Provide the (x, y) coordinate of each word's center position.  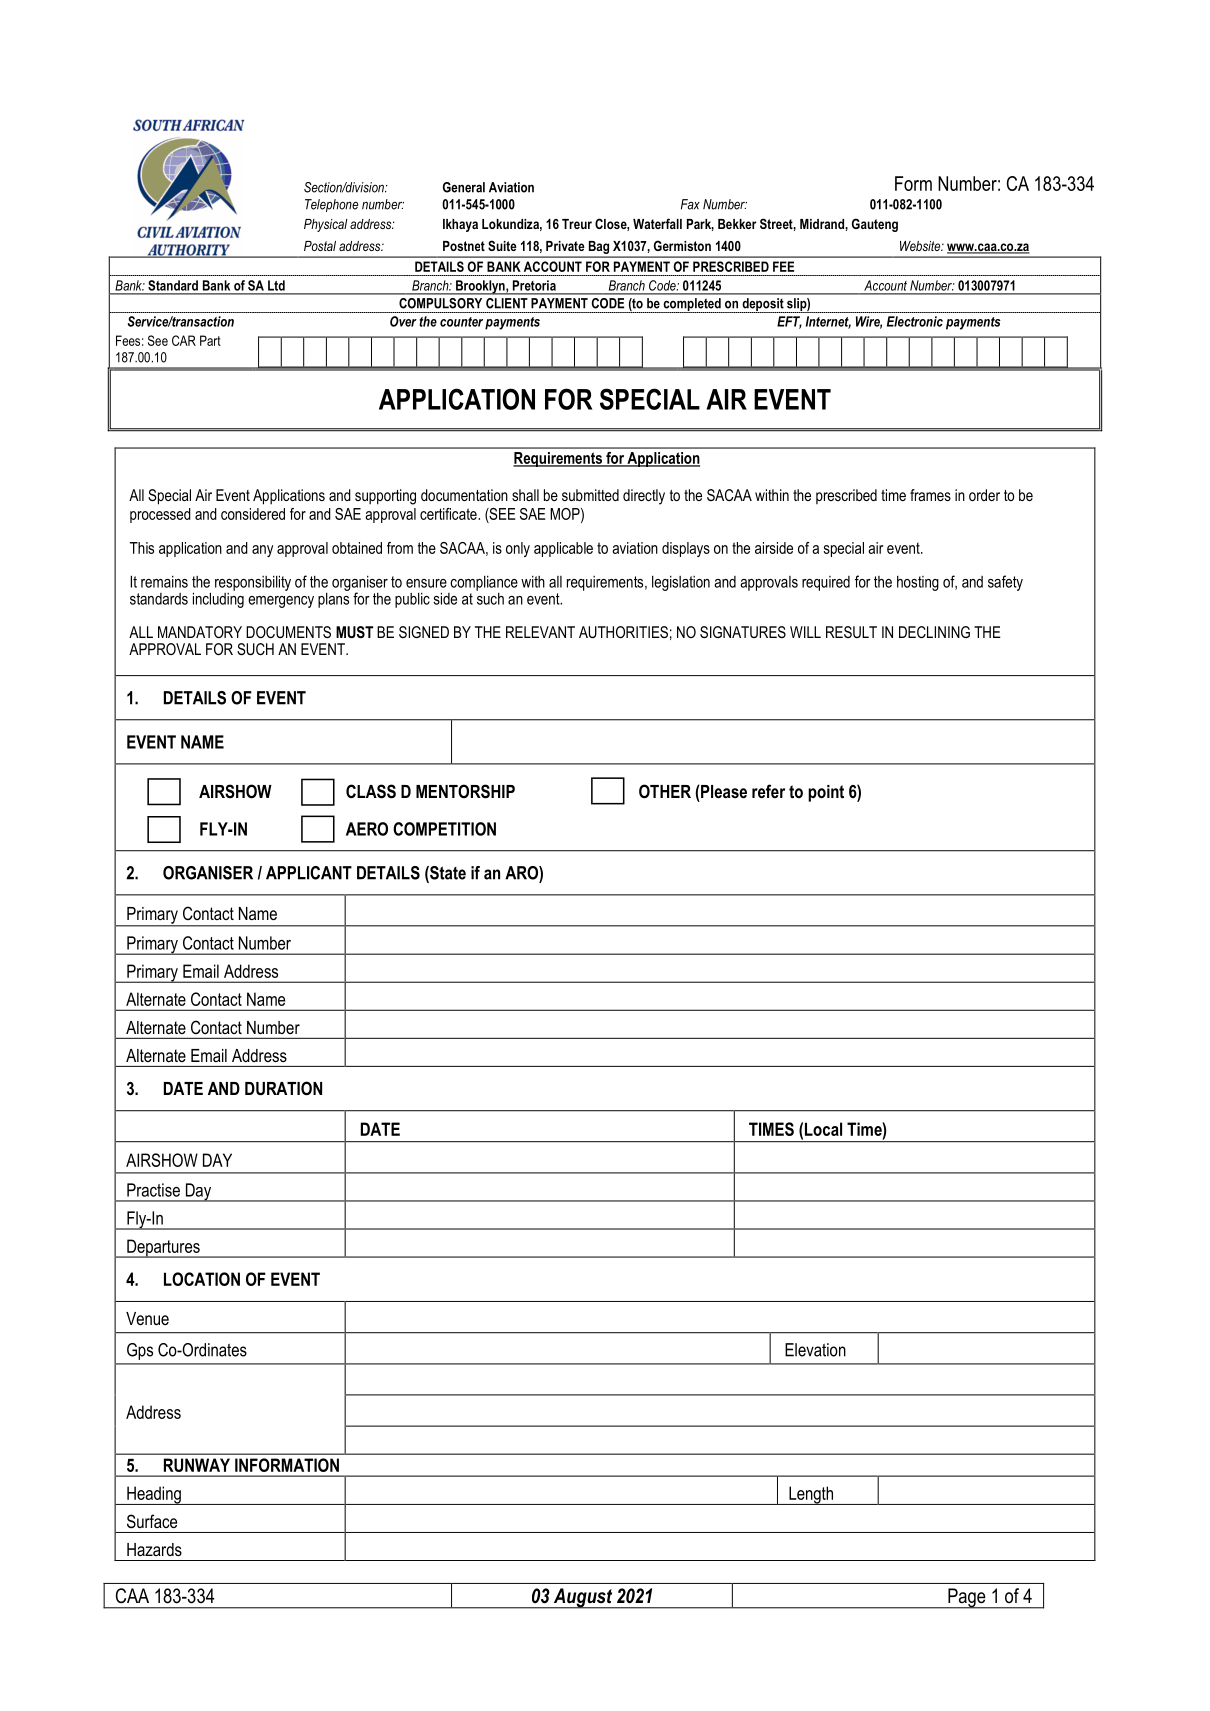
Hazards (154, 1549)
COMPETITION (444, 829)
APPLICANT (309, 873)
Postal (320, 246)
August (583, 1598)
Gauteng (875, 225)
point (826, 793)
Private (565, 246)
